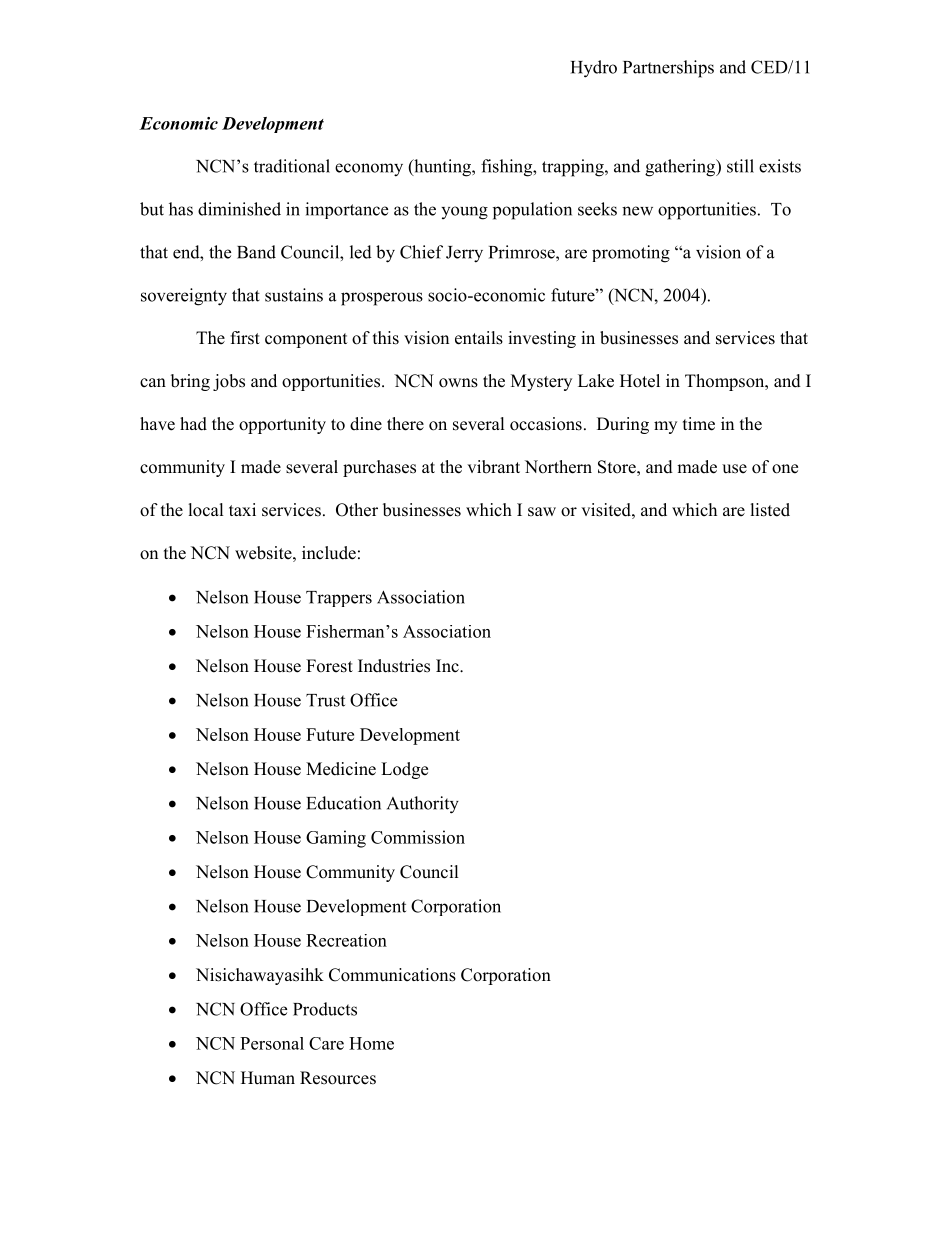  I want to click on Trust, so click(325, 700).
